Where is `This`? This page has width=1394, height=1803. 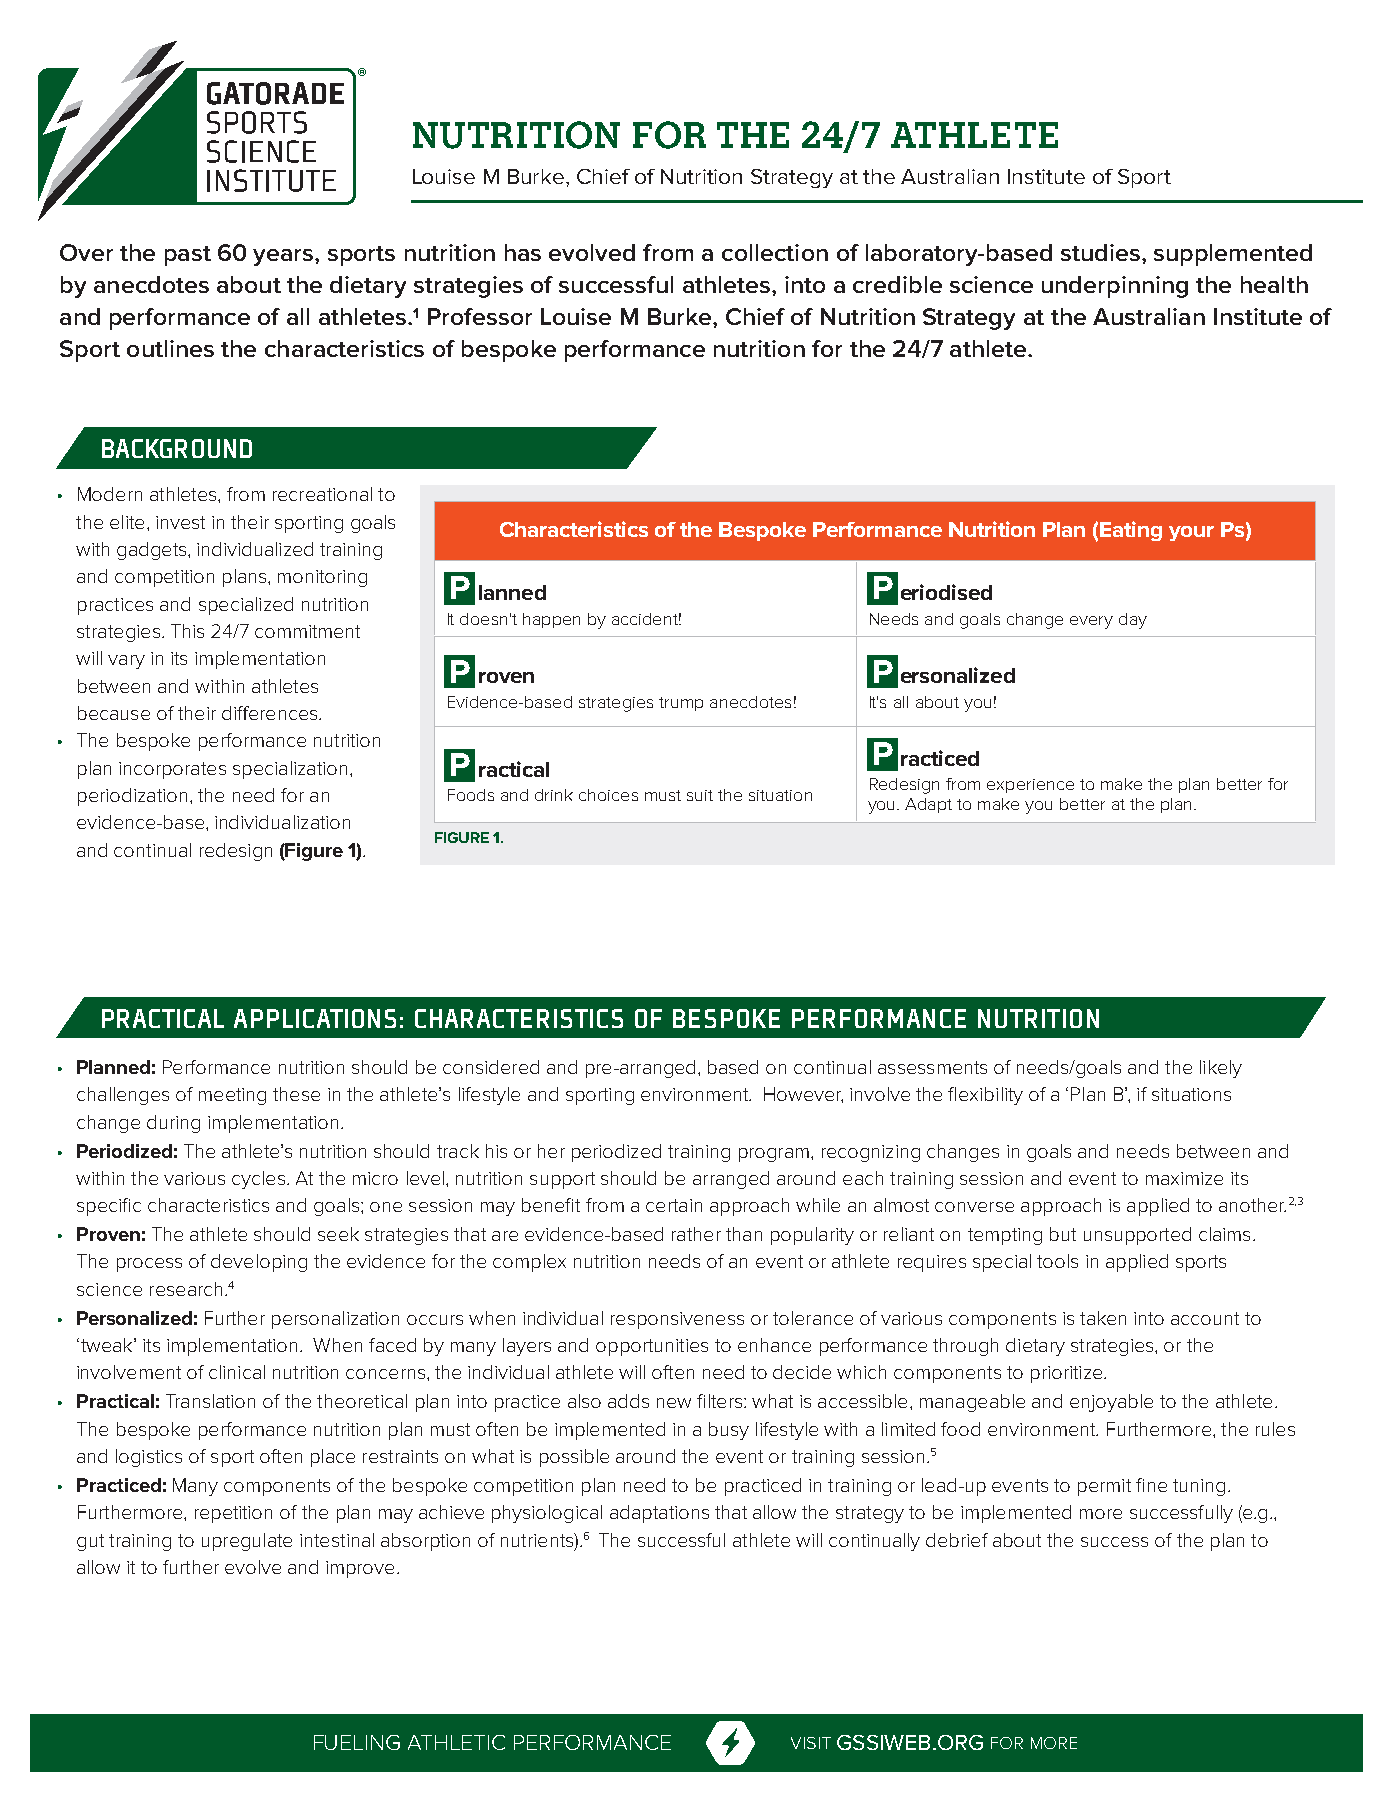 This is located at coordinates (187, 631).
